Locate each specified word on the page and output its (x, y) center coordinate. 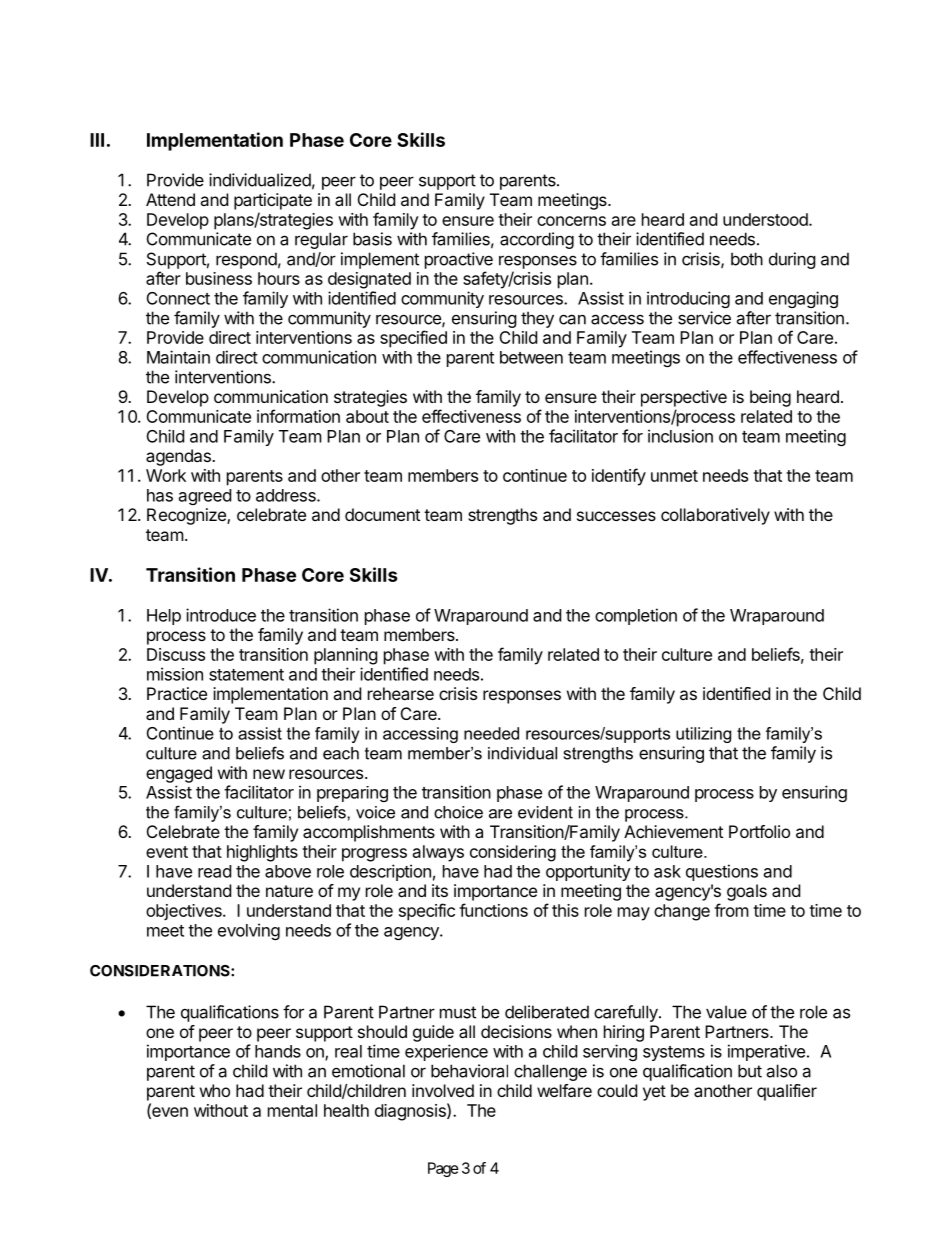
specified (413, 339)
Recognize (187, 516)
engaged (179, 774)
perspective (684, 398)
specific (427, 912)
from (731, 910)
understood (766, 219)
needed (491, 733)
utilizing (703, 735)
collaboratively (715, 516)
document (382, 514)
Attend (170, 199)
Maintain (178, 357)
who (215, 1090)
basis (372, 239)
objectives (185, 912)
